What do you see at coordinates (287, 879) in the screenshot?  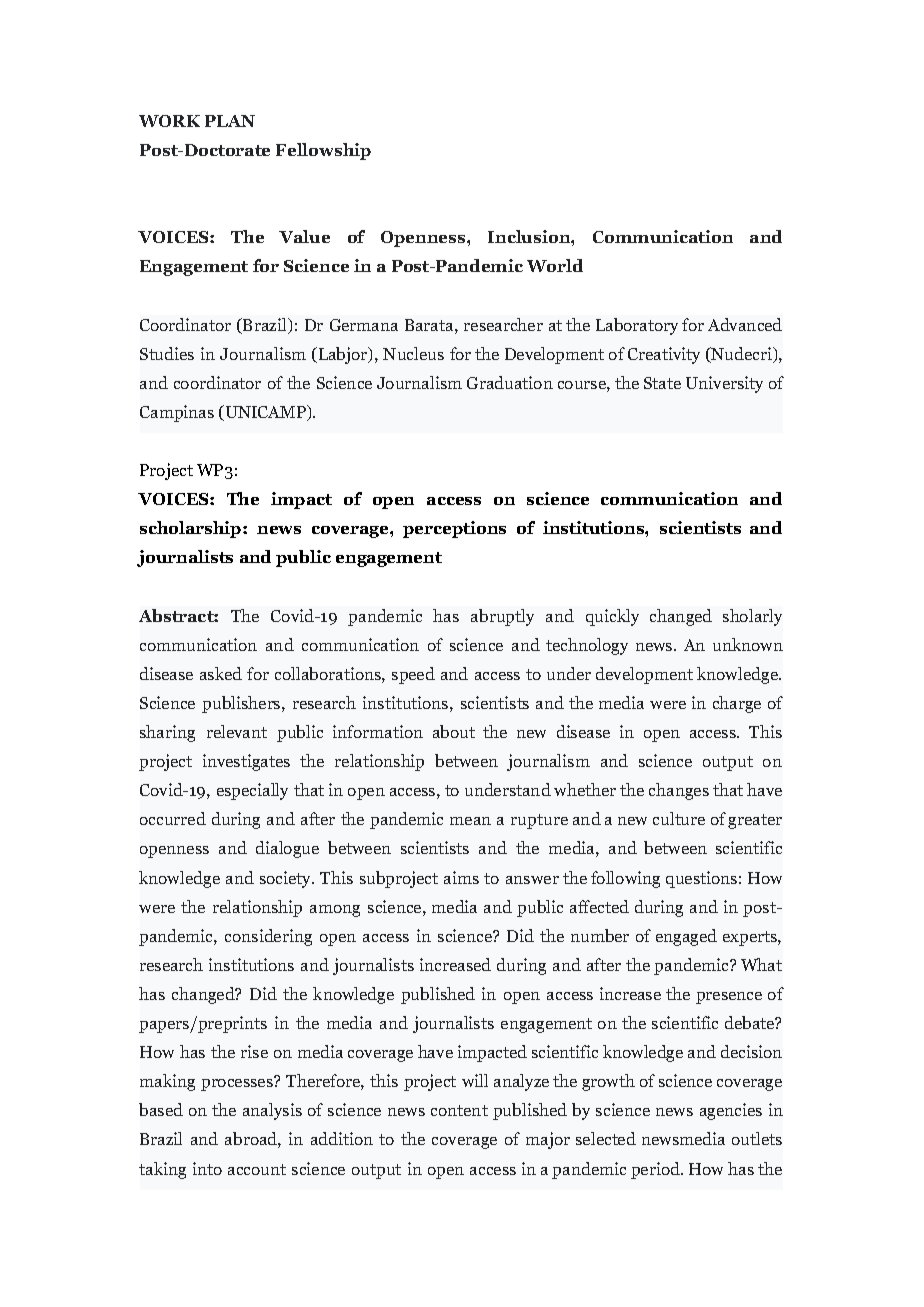 I see `society` at bounding box center [287, 879].
